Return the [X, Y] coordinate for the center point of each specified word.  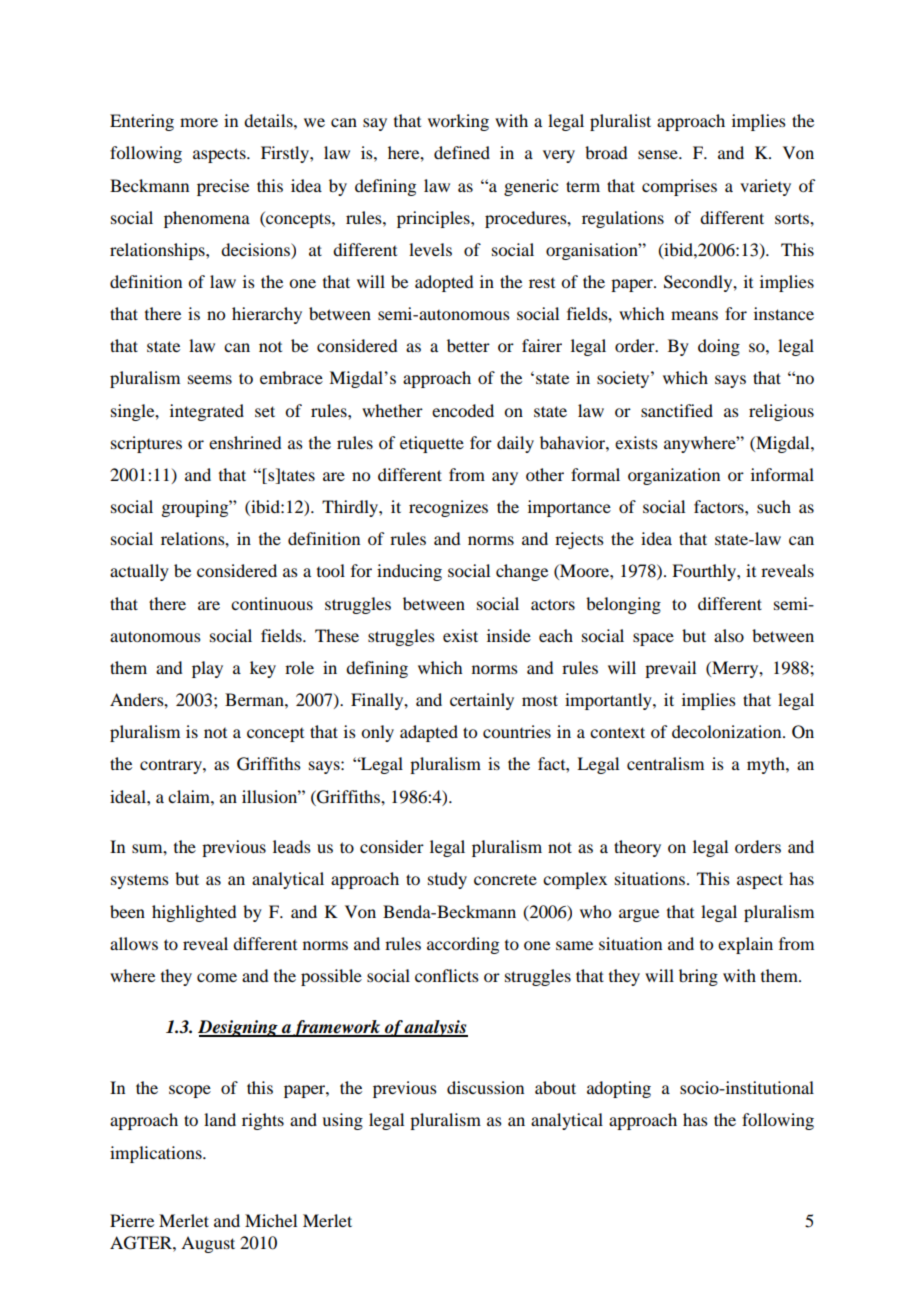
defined [462, 152]
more [199, 122]
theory [637, 848]
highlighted [194, 913]
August [208, 1244]
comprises [679, 187]
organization [674, 476]
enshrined [245, 442]
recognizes [448, 508]
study [447, 880]
